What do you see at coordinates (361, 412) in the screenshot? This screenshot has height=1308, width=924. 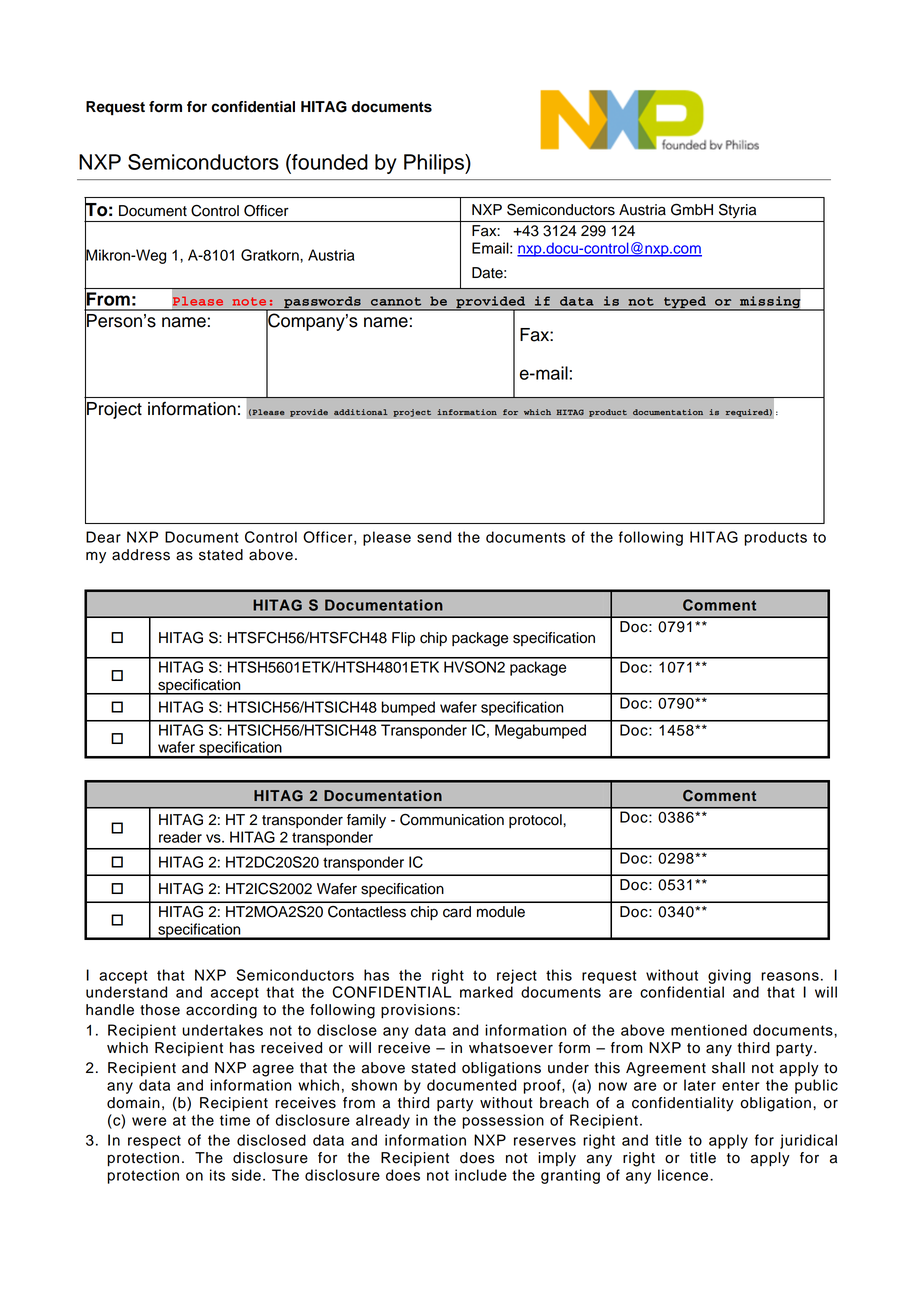 I see `additional` at bounding box center [361, 412].
